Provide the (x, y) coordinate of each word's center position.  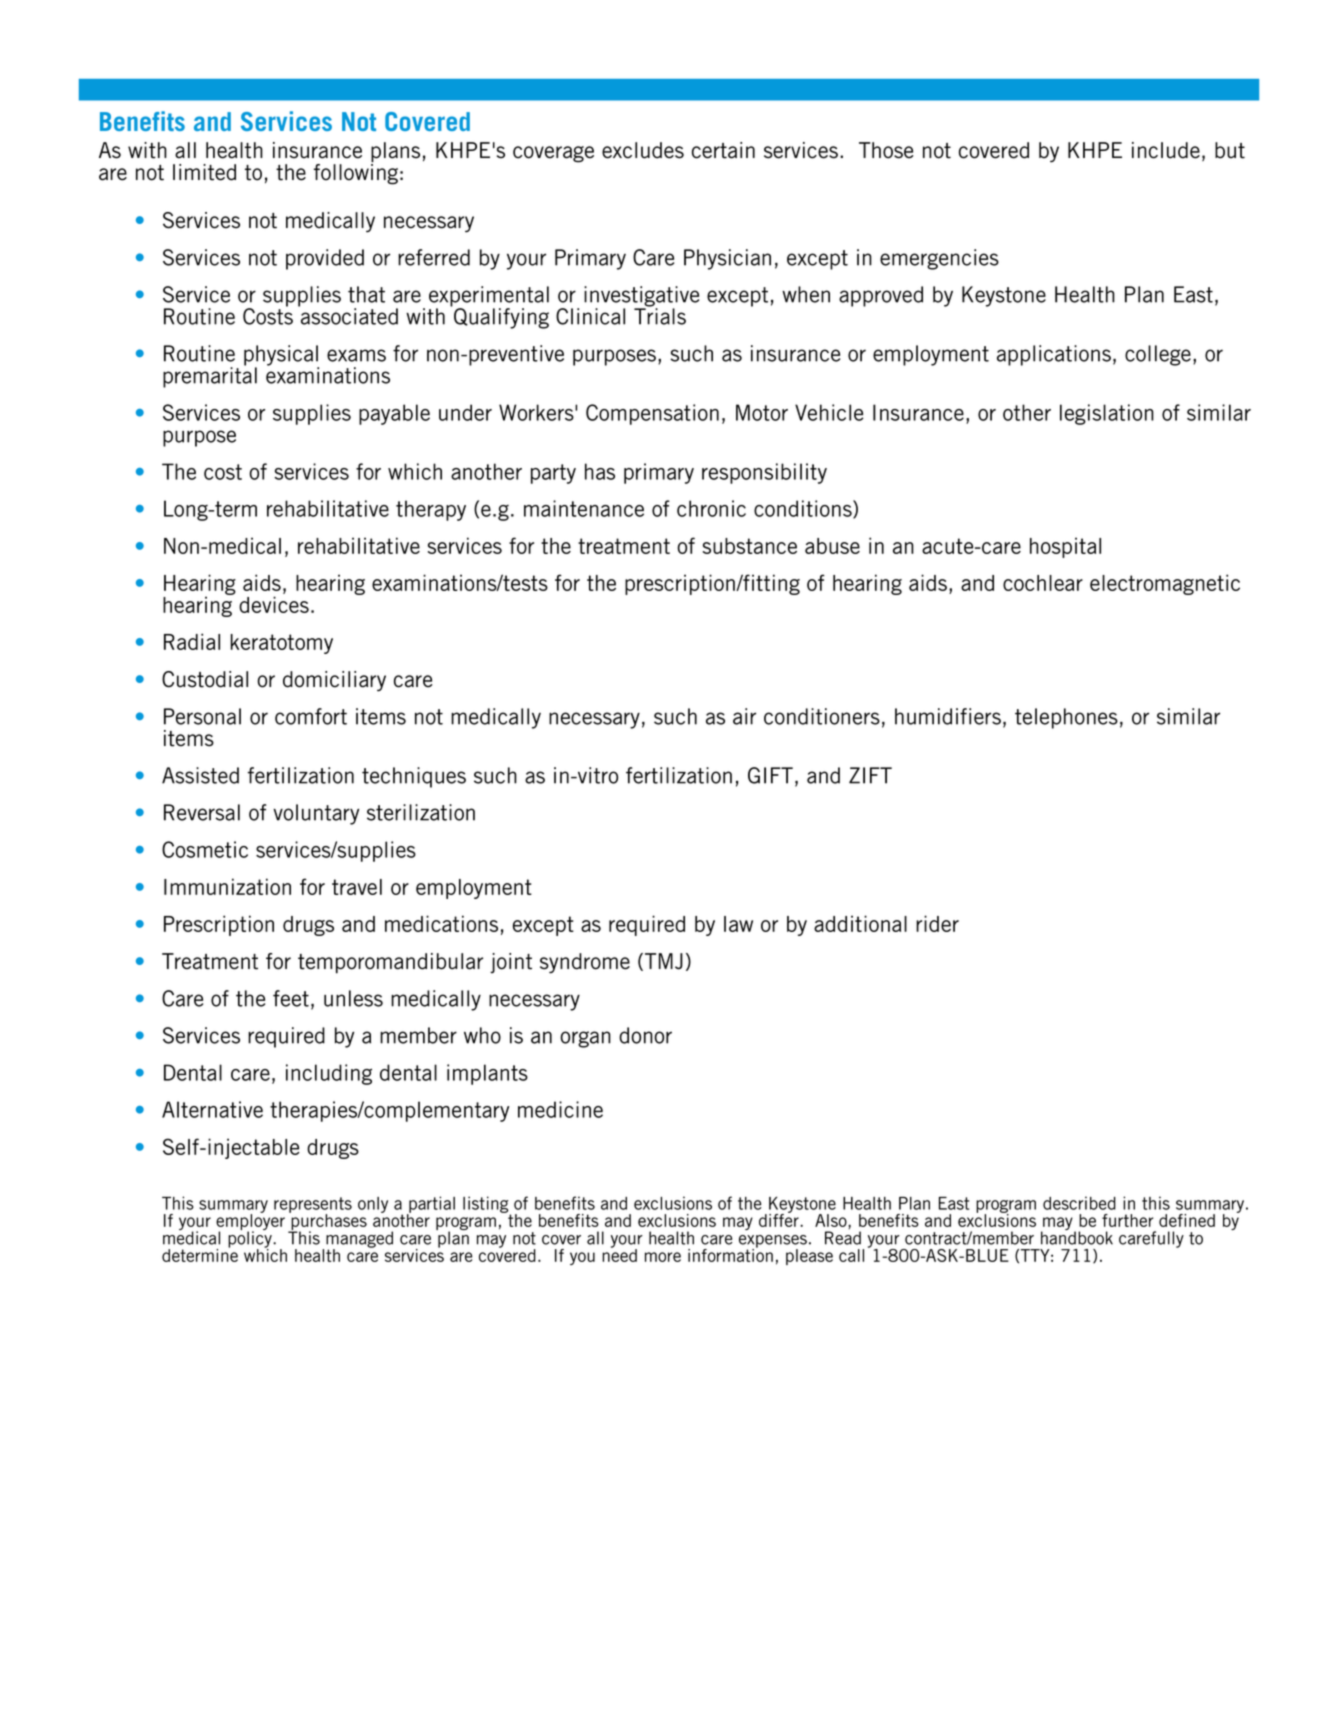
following (356, 173)
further (1127, 1220)
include (1166, 150)
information (730, 1254)
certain (723, 150)
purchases (328, 1222)
